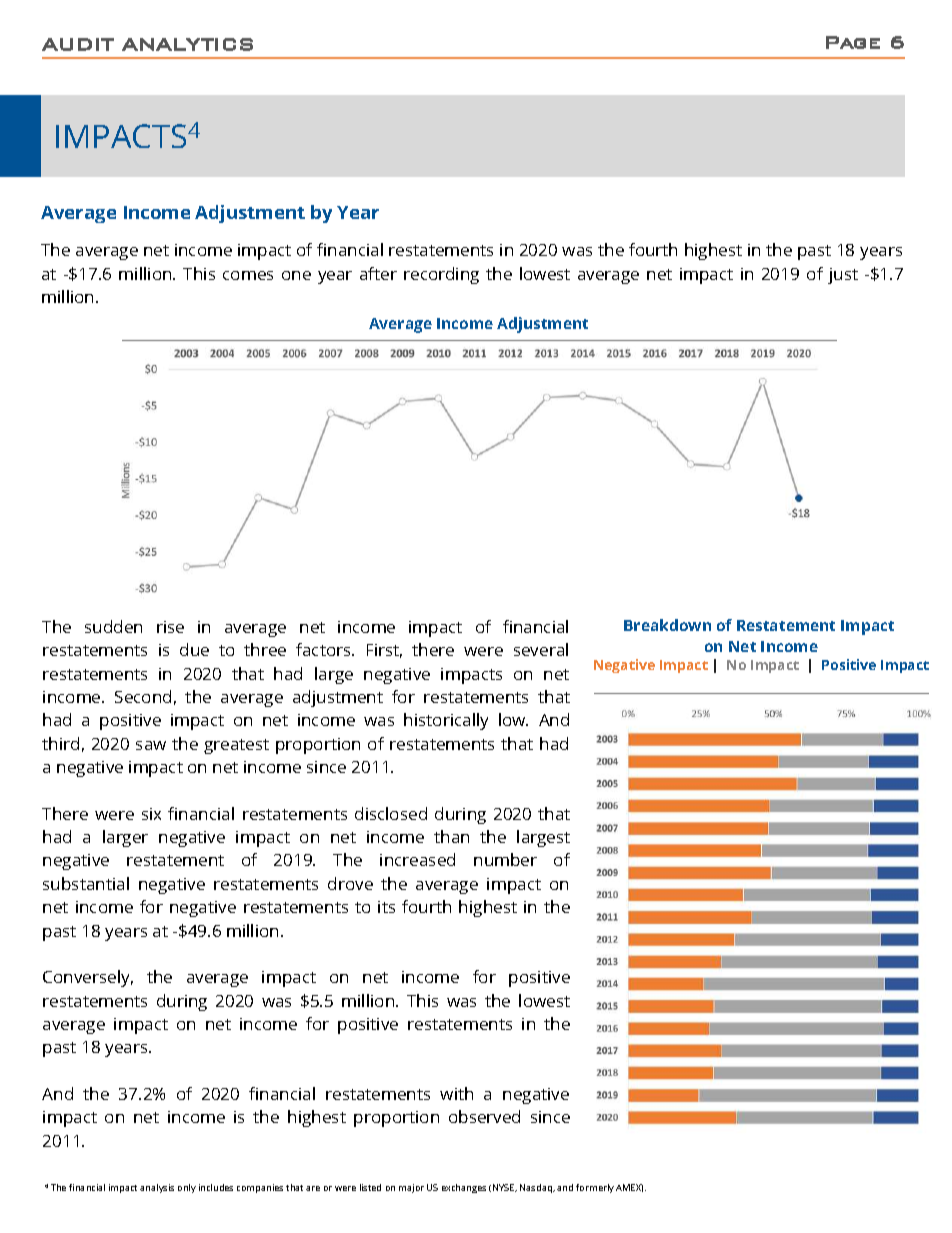  I want to click on analysis, so click(157, 1188).
